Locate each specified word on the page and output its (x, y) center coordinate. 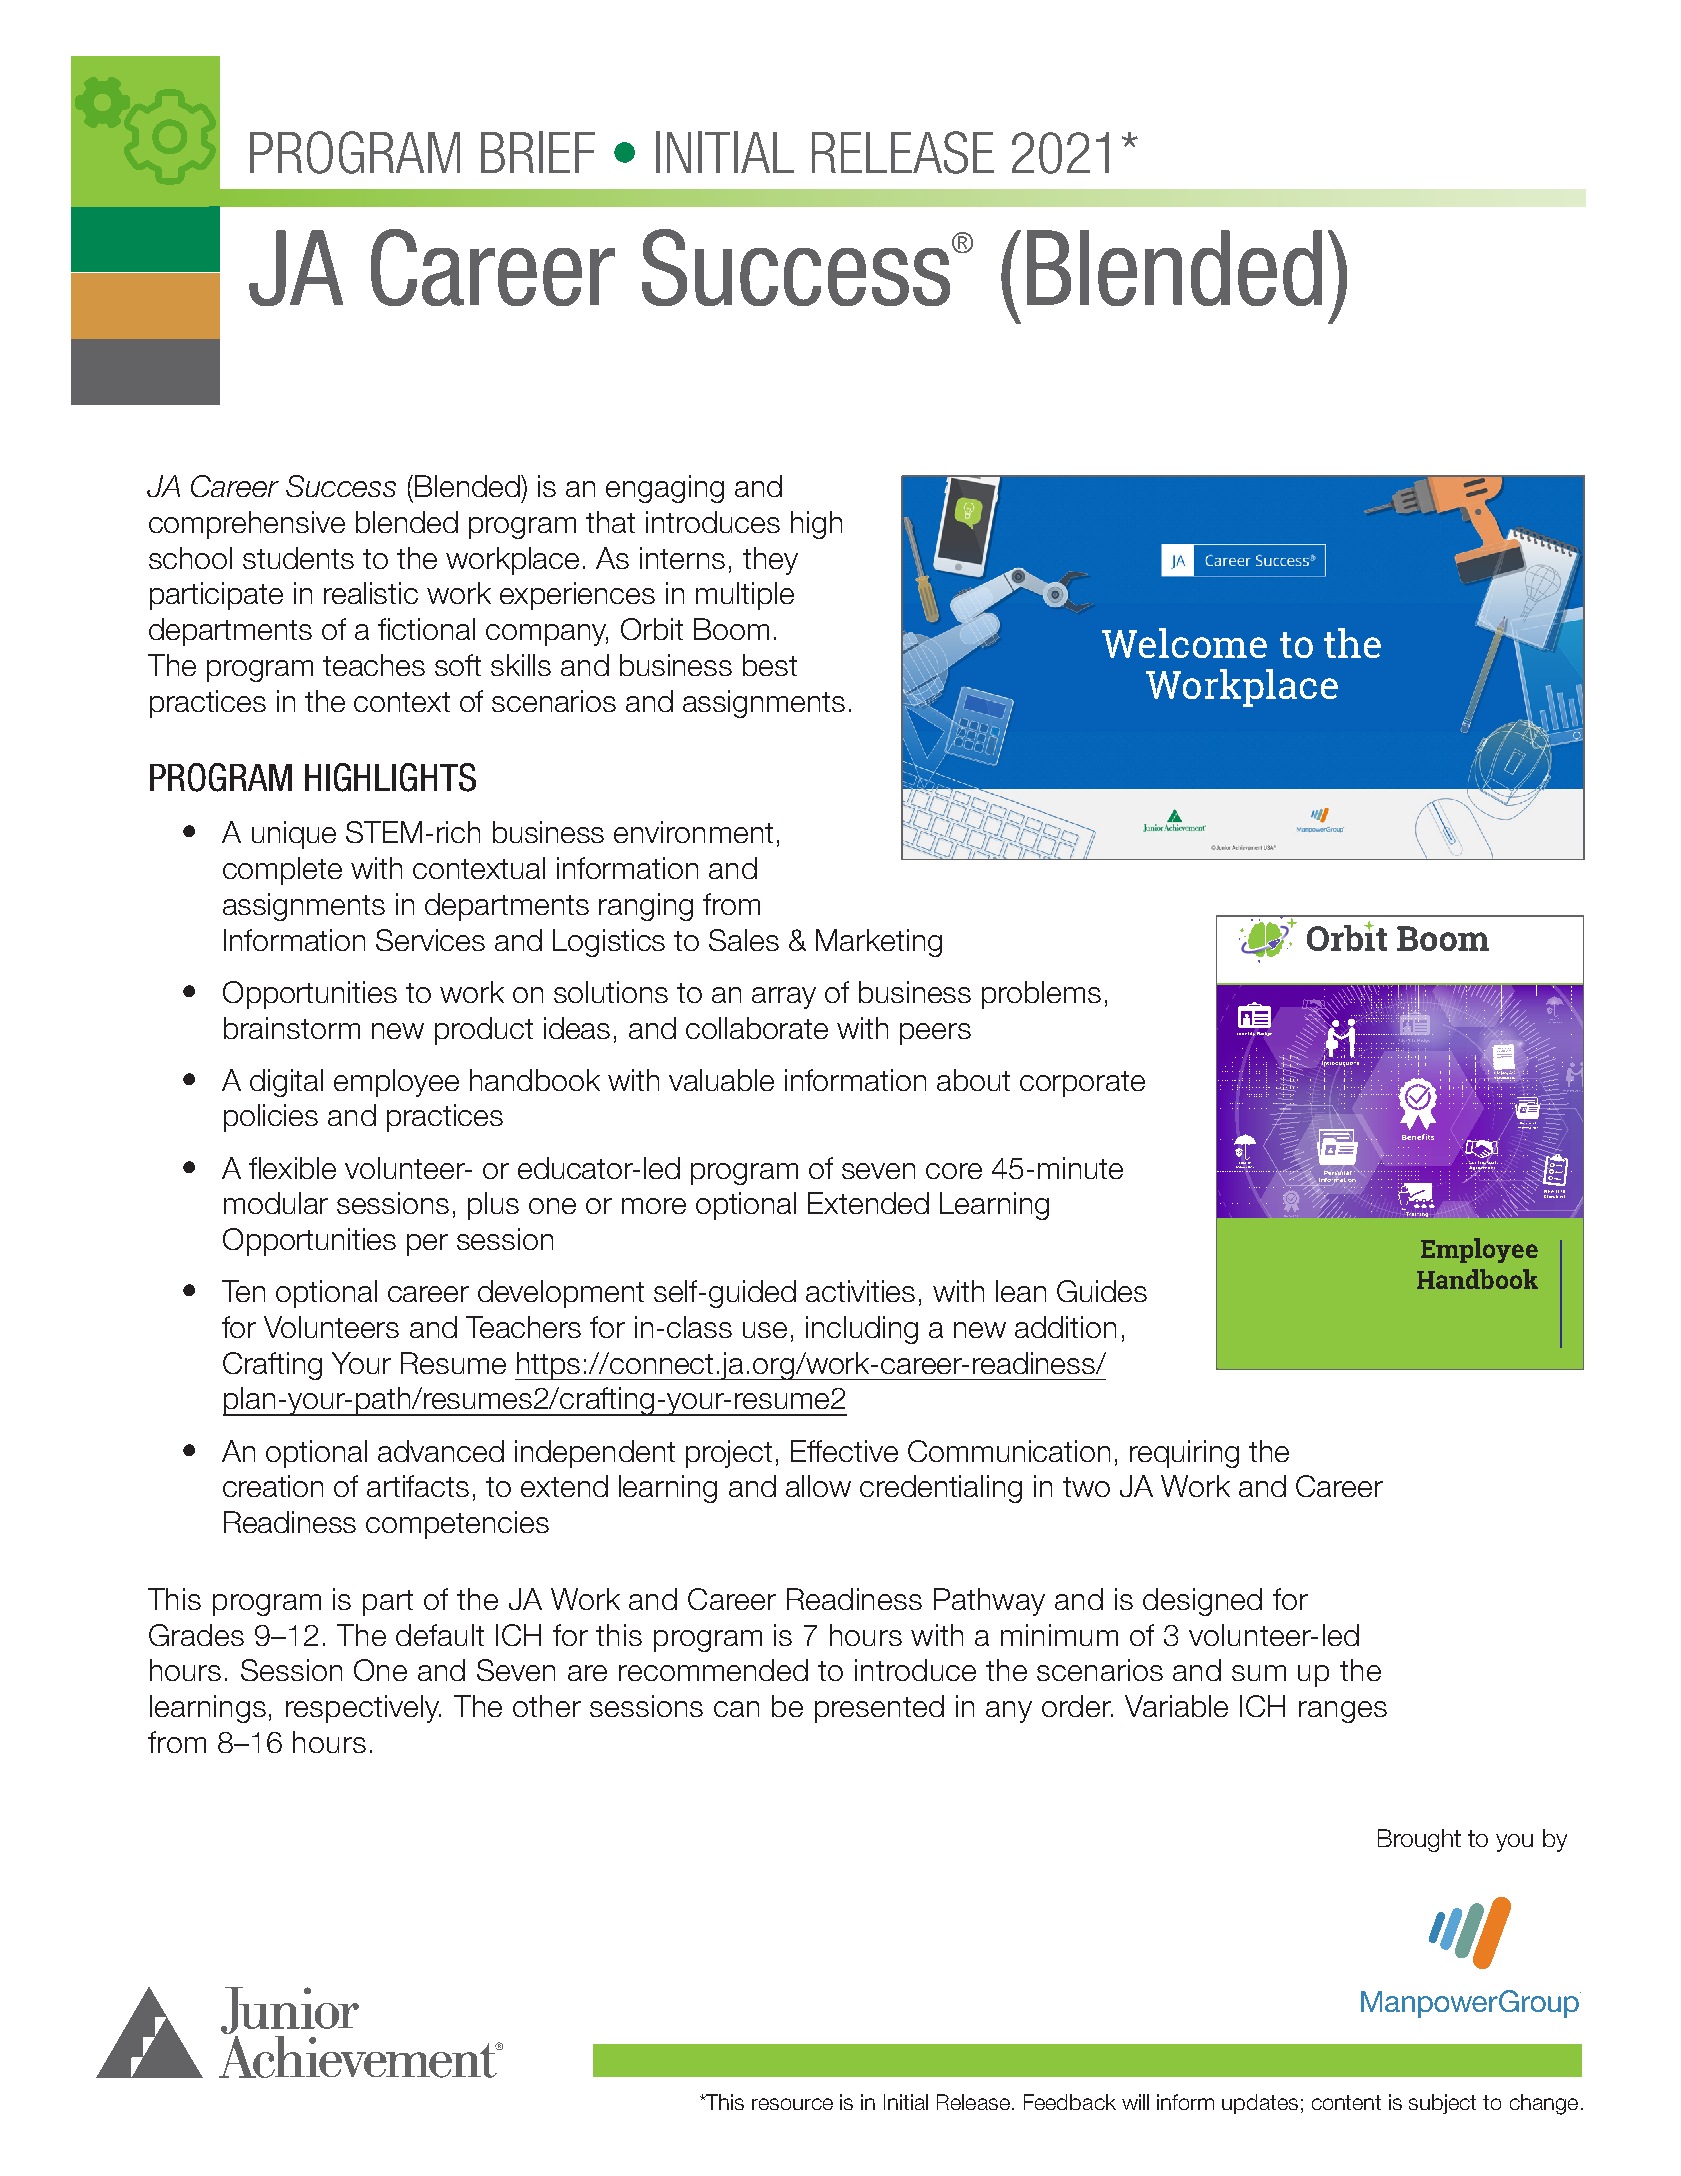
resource (792, 2104)
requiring (1184, 1454)
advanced (441, 1451)
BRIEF (538, 152)
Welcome (1184, 643)
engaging (665, 489)
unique (294, 835)
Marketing (879, 943)
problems (1041, 995)
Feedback (1070, 2102)
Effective (844, 1451)
